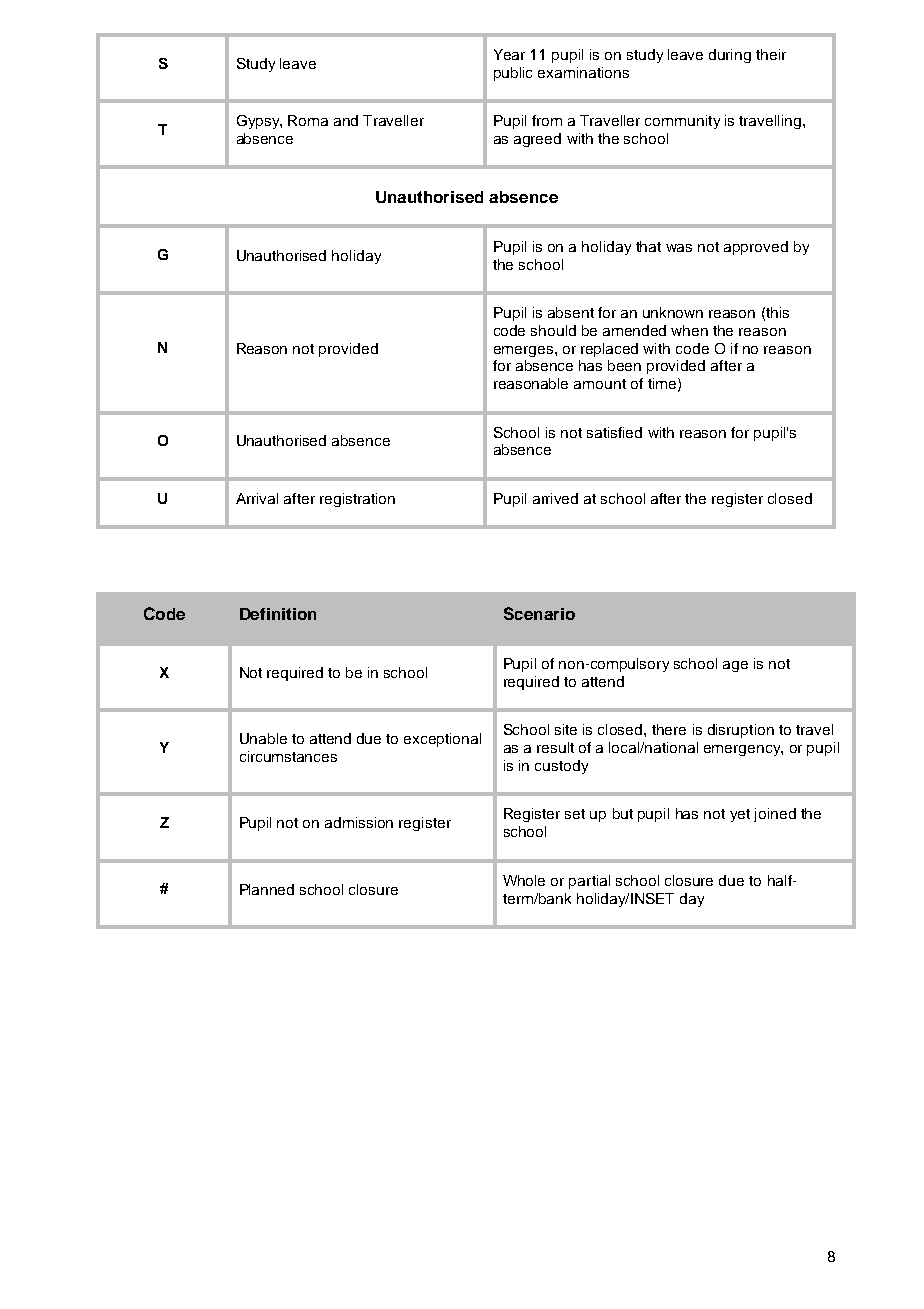  Describe the element at coordinates (346, 120) in the screenshot. I see `and` at that location.
